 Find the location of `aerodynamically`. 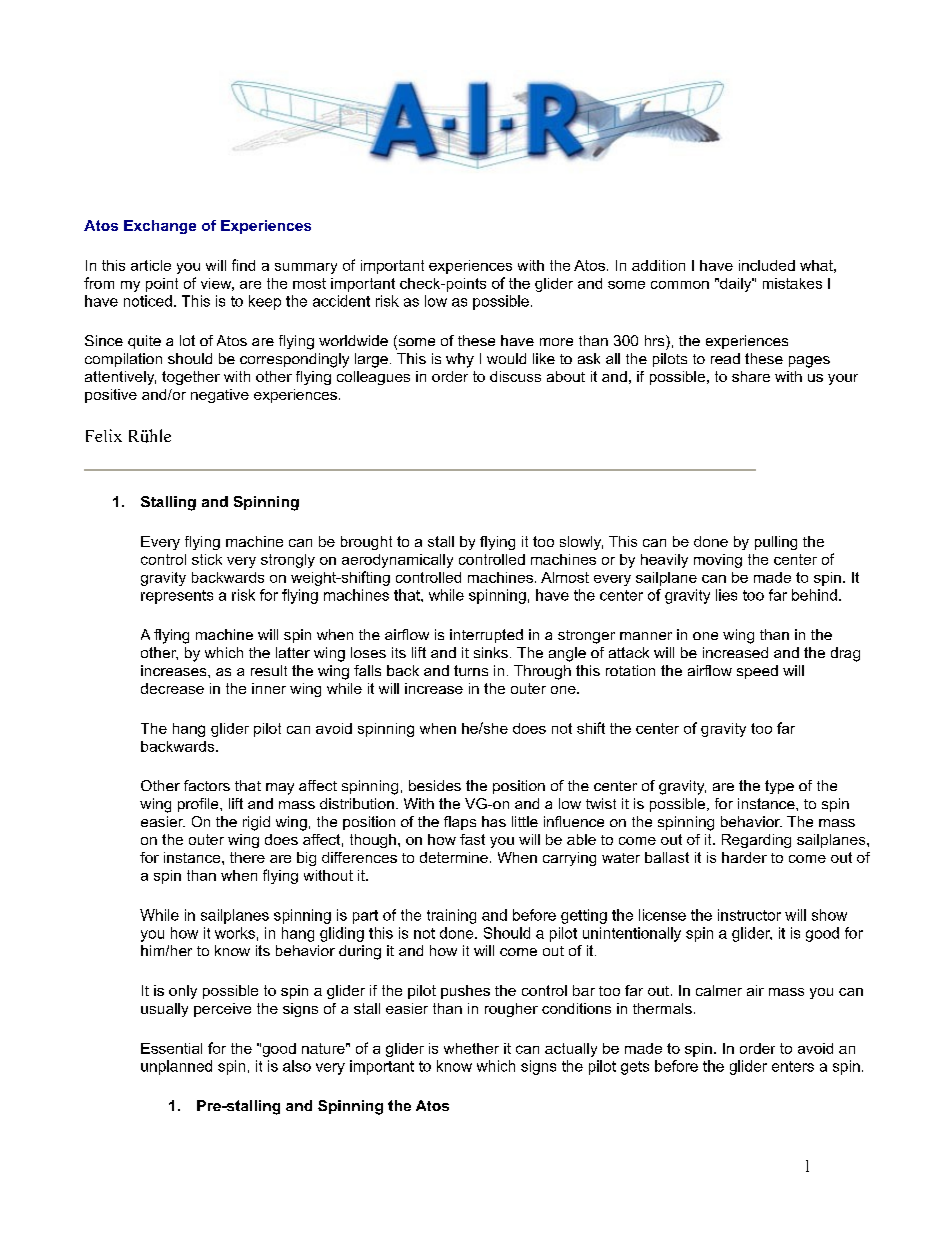

aerodynamically is located at coordinates (397, 561).
